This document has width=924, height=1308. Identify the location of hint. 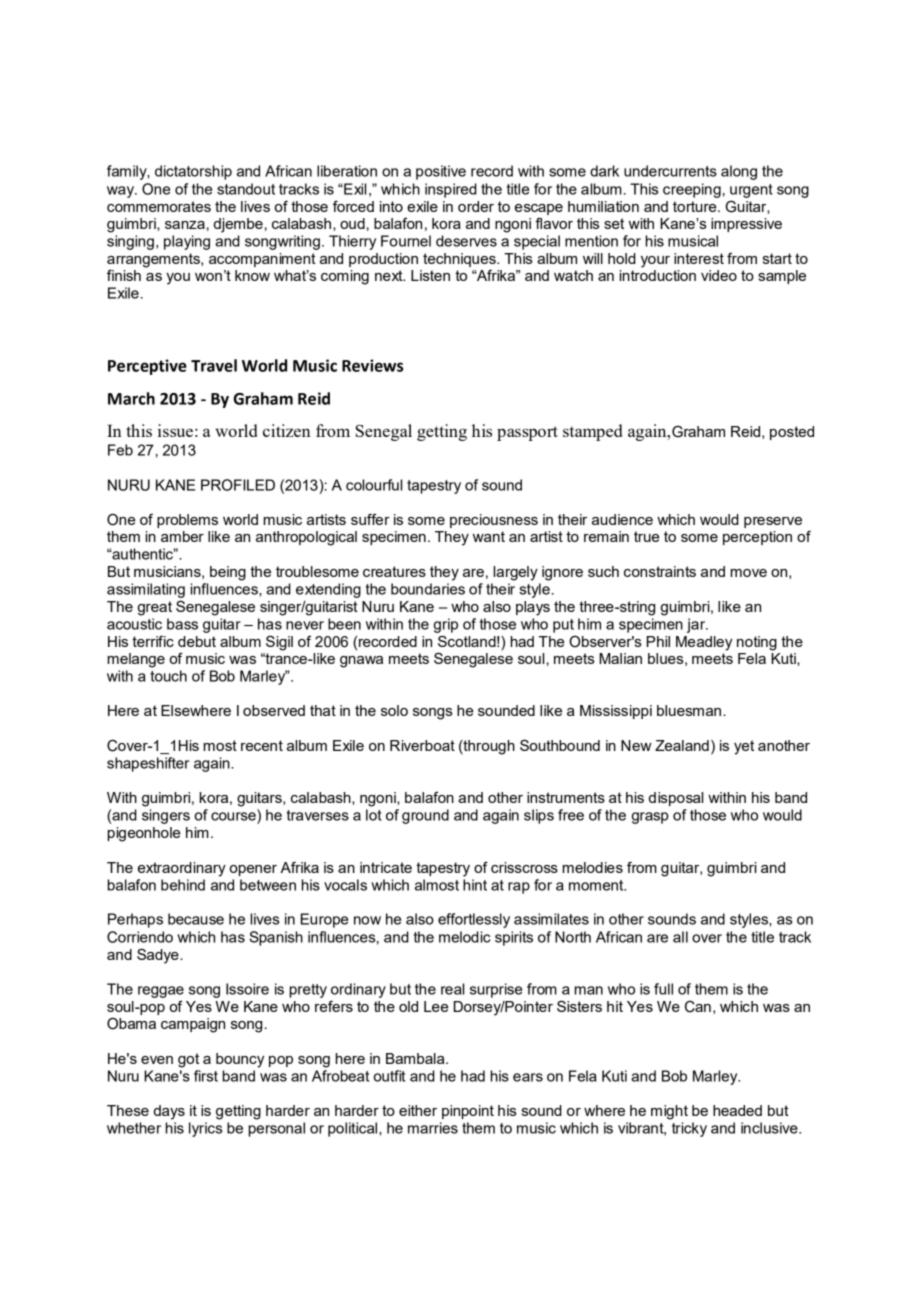
(475, 885).
